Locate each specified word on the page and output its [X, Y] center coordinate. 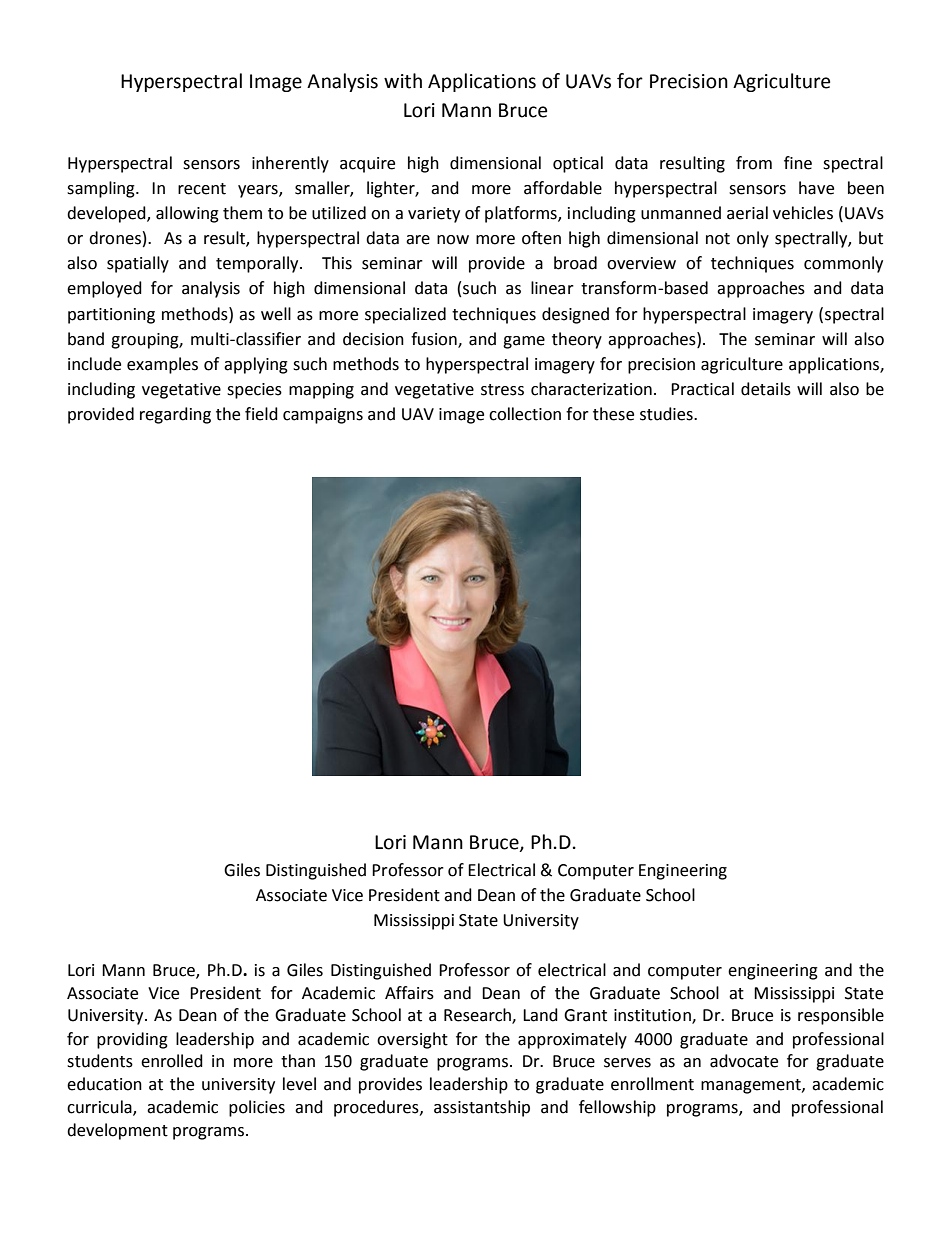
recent [202, 189]
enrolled [172, 1061]
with [403, 81]
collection [525, 414]
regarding [175, 415]
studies [667, 414]
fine [798, 163]
